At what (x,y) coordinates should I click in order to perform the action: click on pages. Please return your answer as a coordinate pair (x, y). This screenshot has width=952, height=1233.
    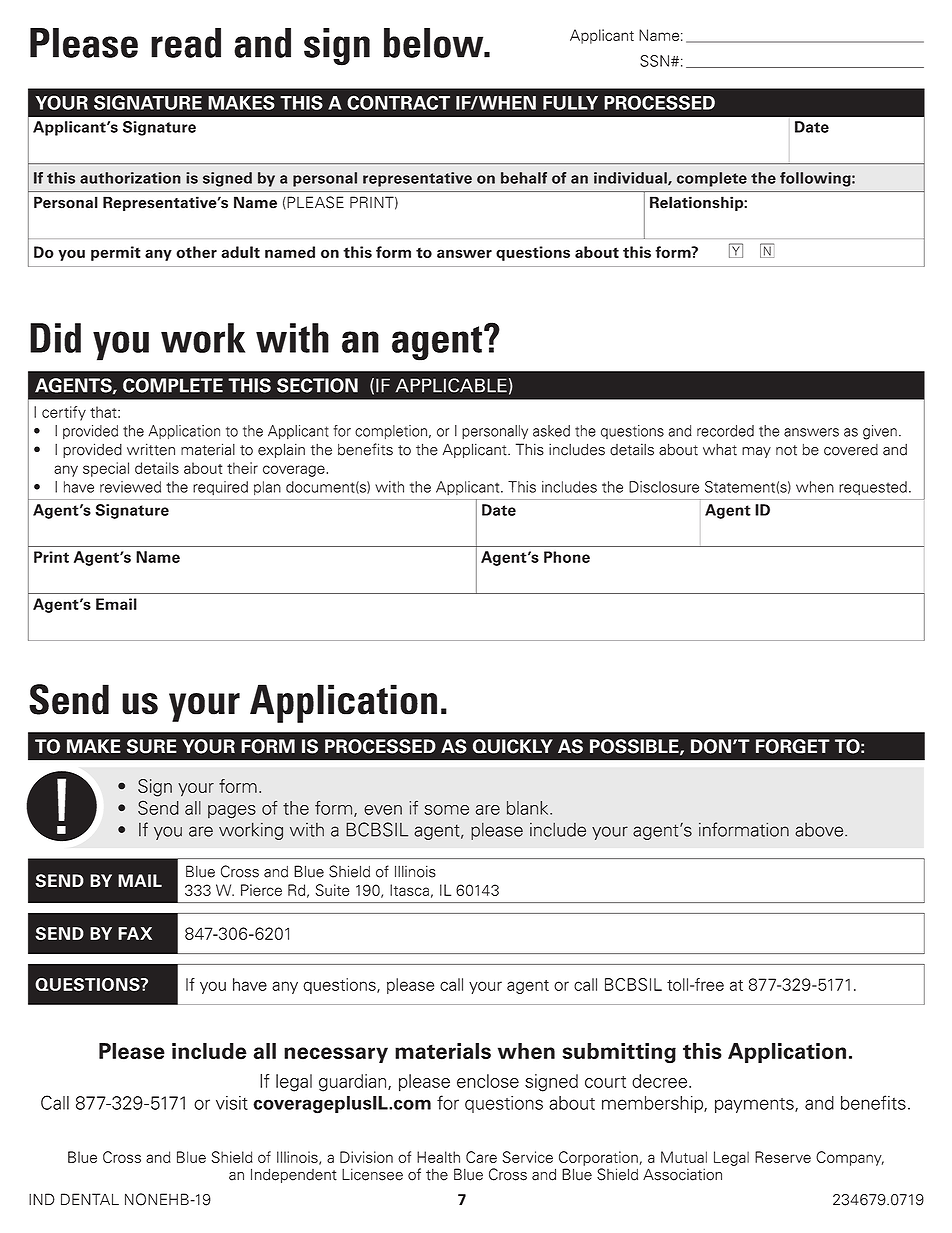
    Looking at the image, I should click on (232, 812).
